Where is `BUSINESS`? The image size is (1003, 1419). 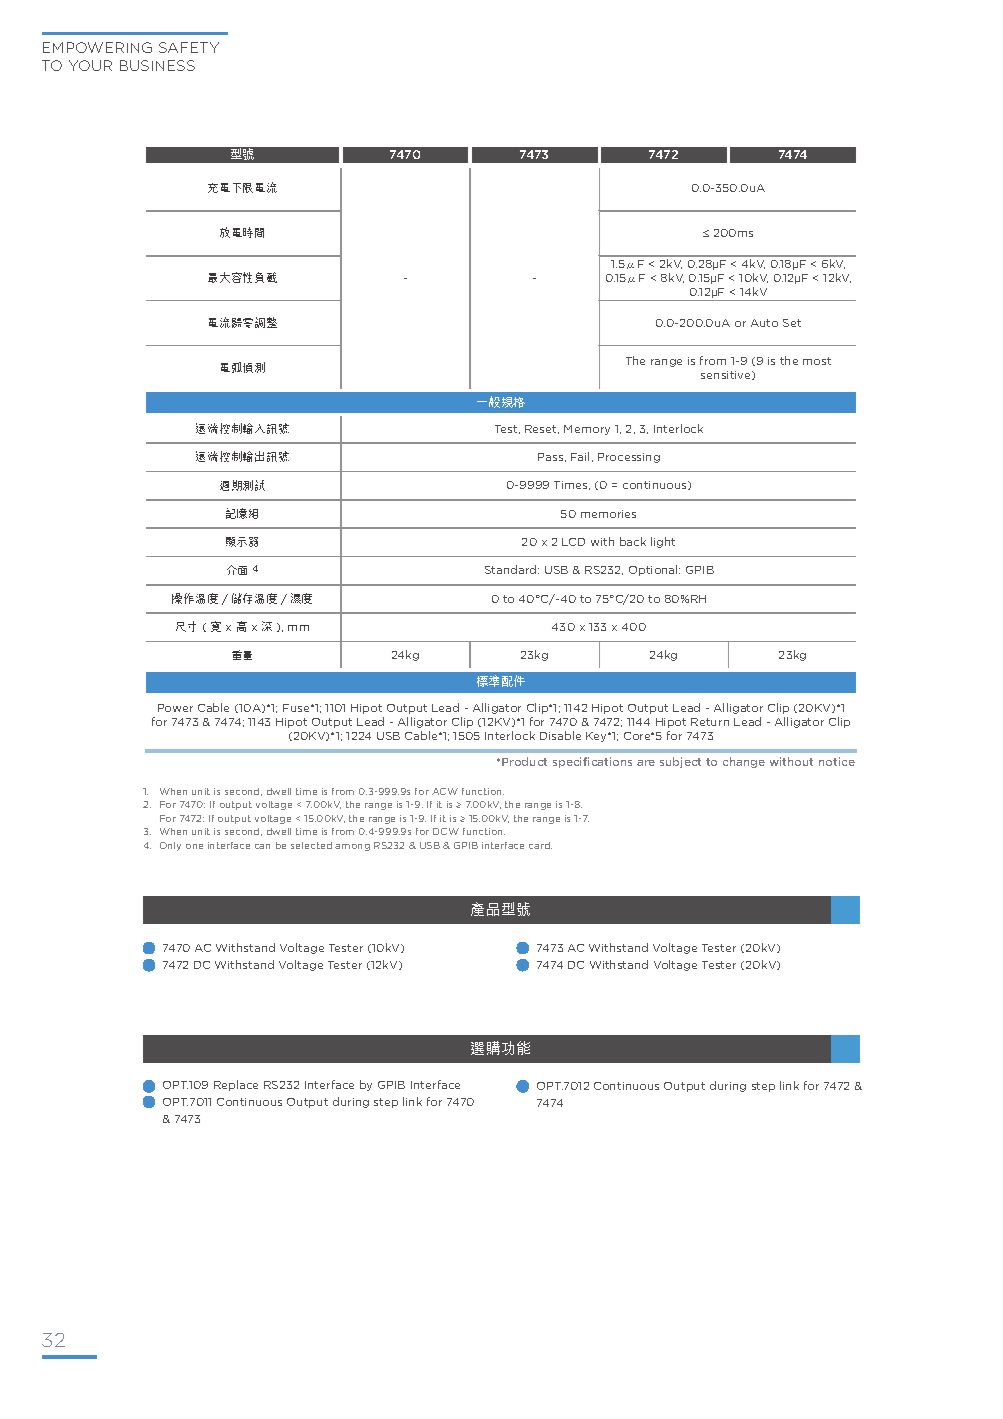
BUSINESS is located at coordinates (157, 65).
